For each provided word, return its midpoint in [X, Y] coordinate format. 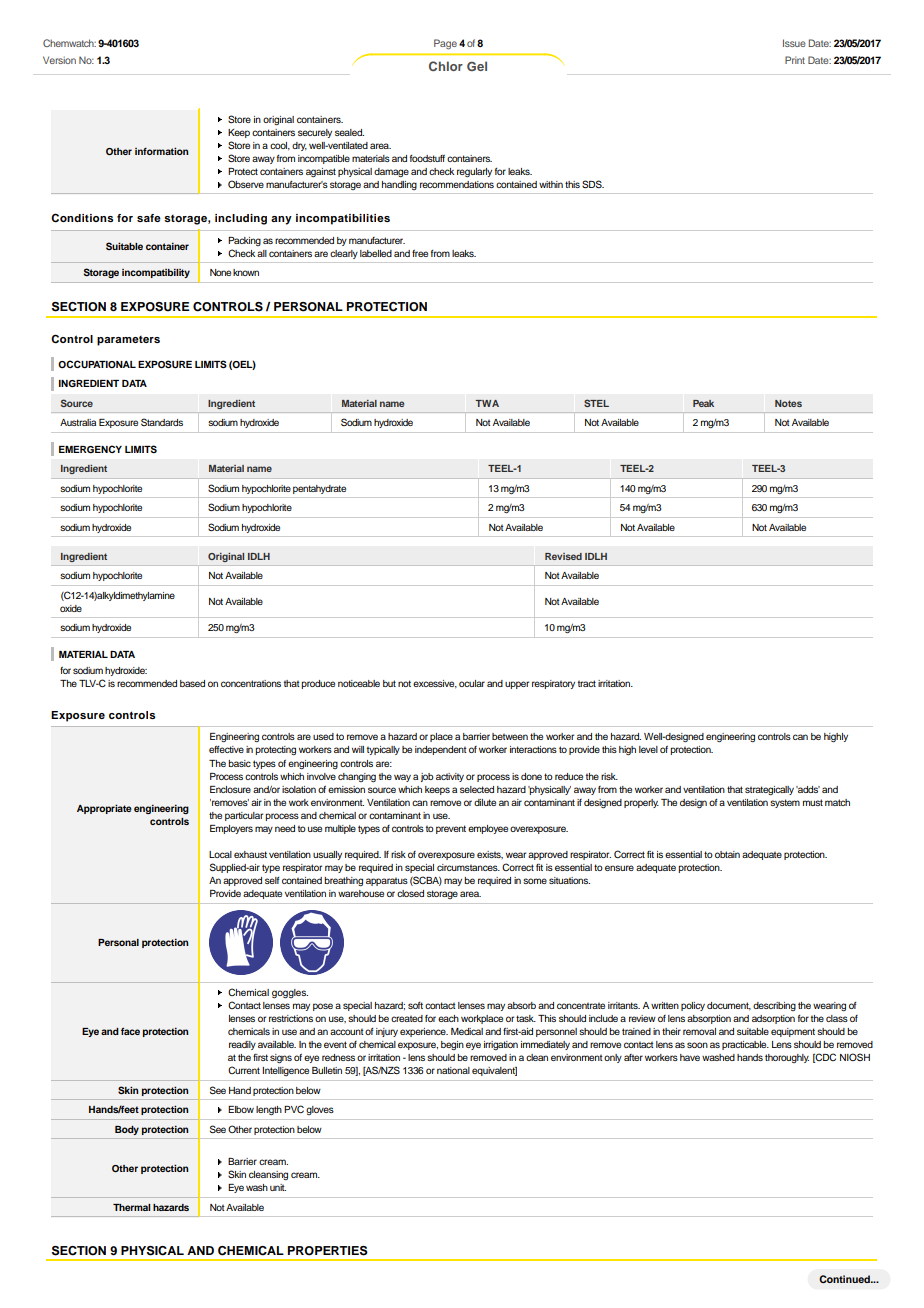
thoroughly [787, 1058]
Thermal [131, 1207]
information [162, 151]
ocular [472, 683]
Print [795, 60]
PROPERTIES [328, 1251]
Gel [477, 66]
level [648, 749]
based [192, 683]
